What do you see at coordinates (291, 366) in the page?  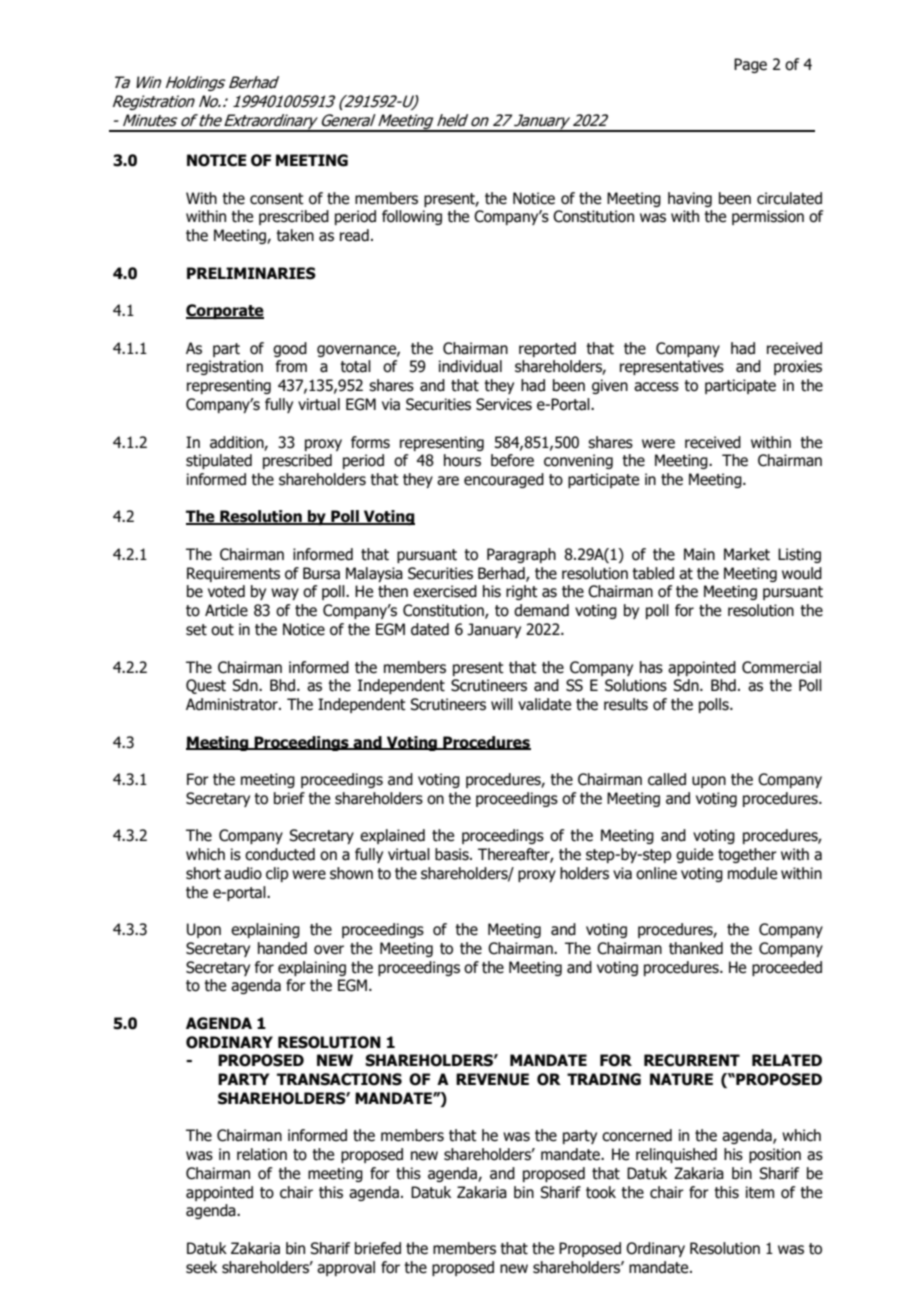 I see `from` at bounding box center [291, 366].
